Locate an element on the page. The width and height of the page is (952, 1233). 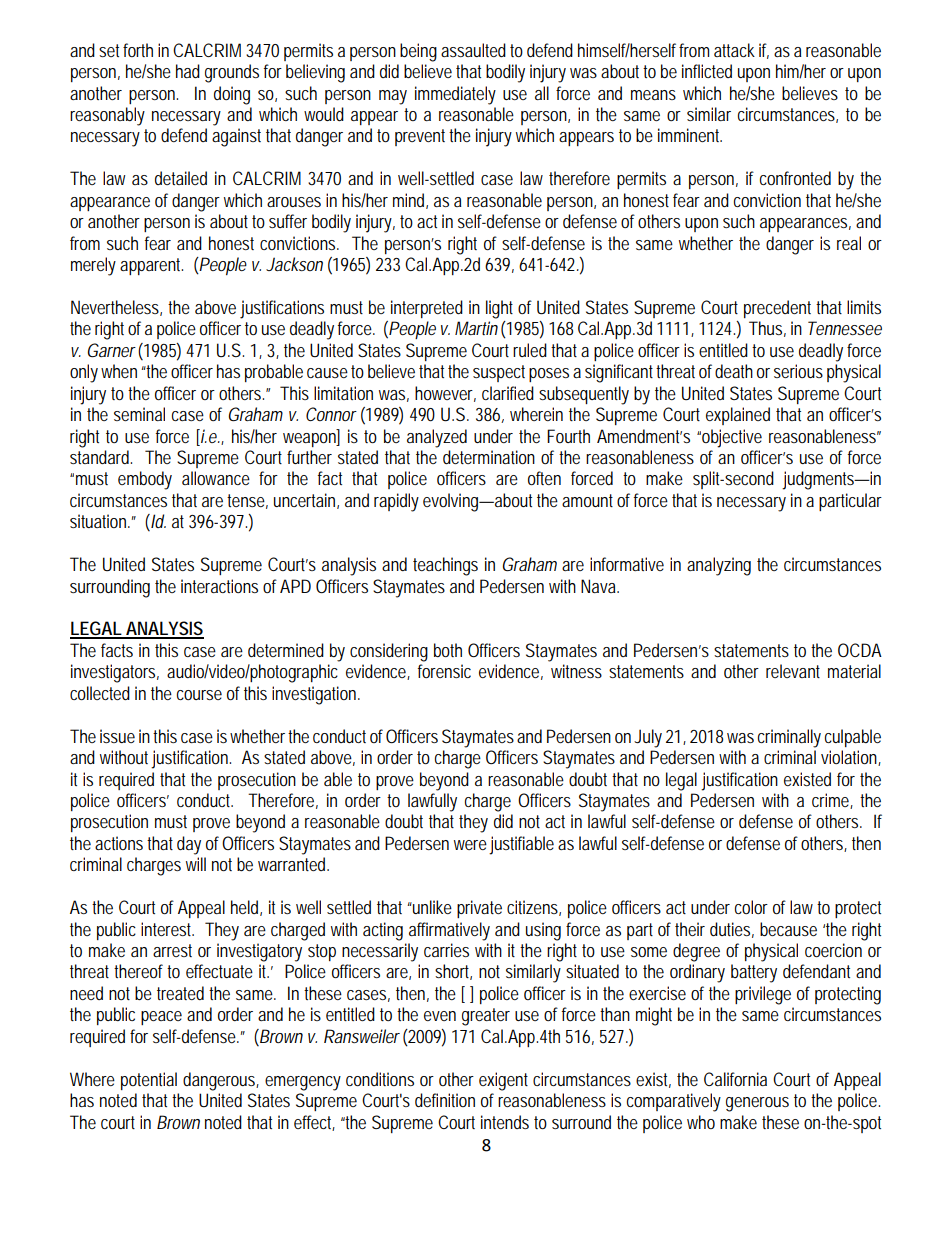
attack is located at coordinates (734, 50).
